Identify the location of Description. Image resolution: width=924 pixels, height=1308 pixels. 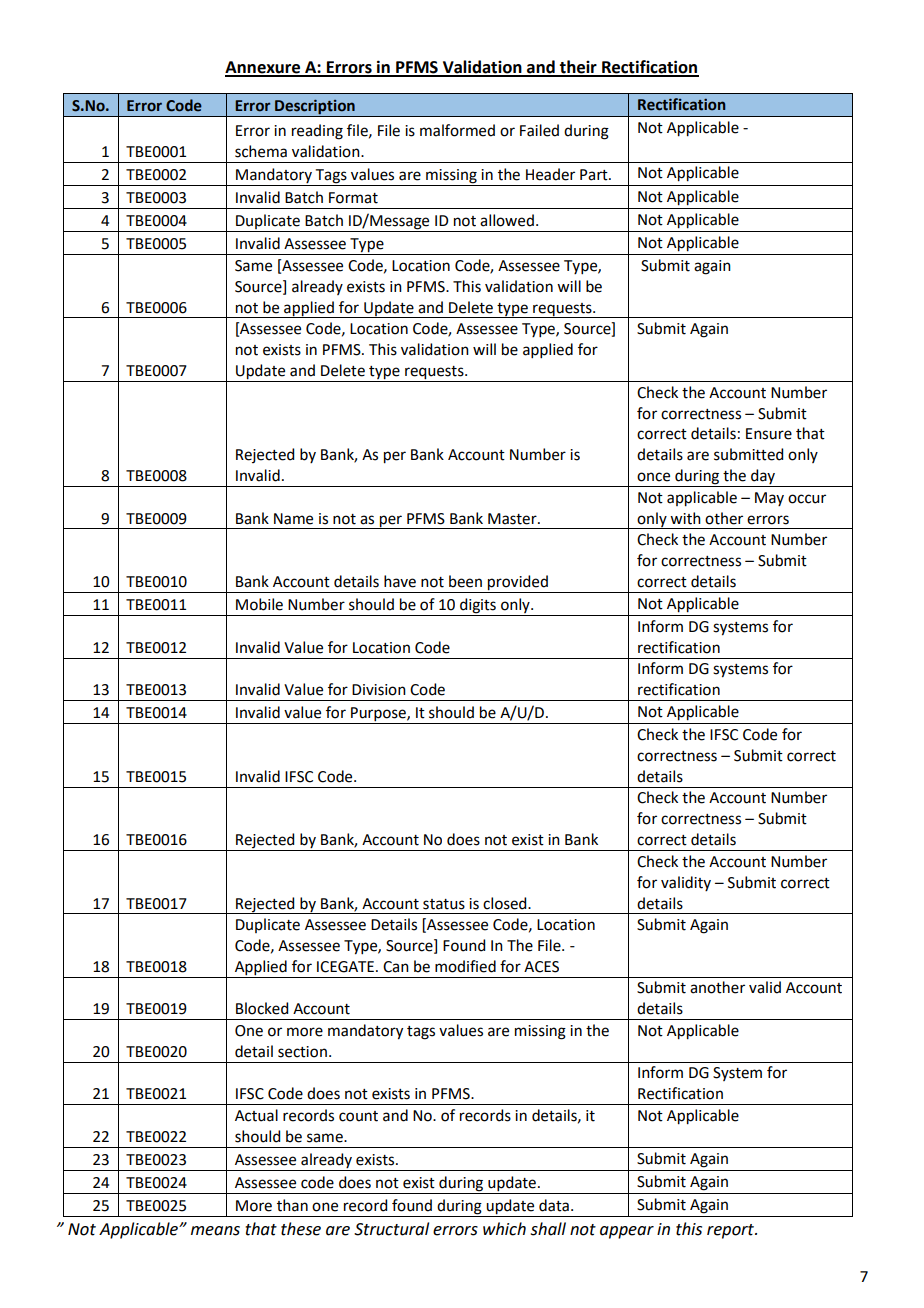
(315, 108).
